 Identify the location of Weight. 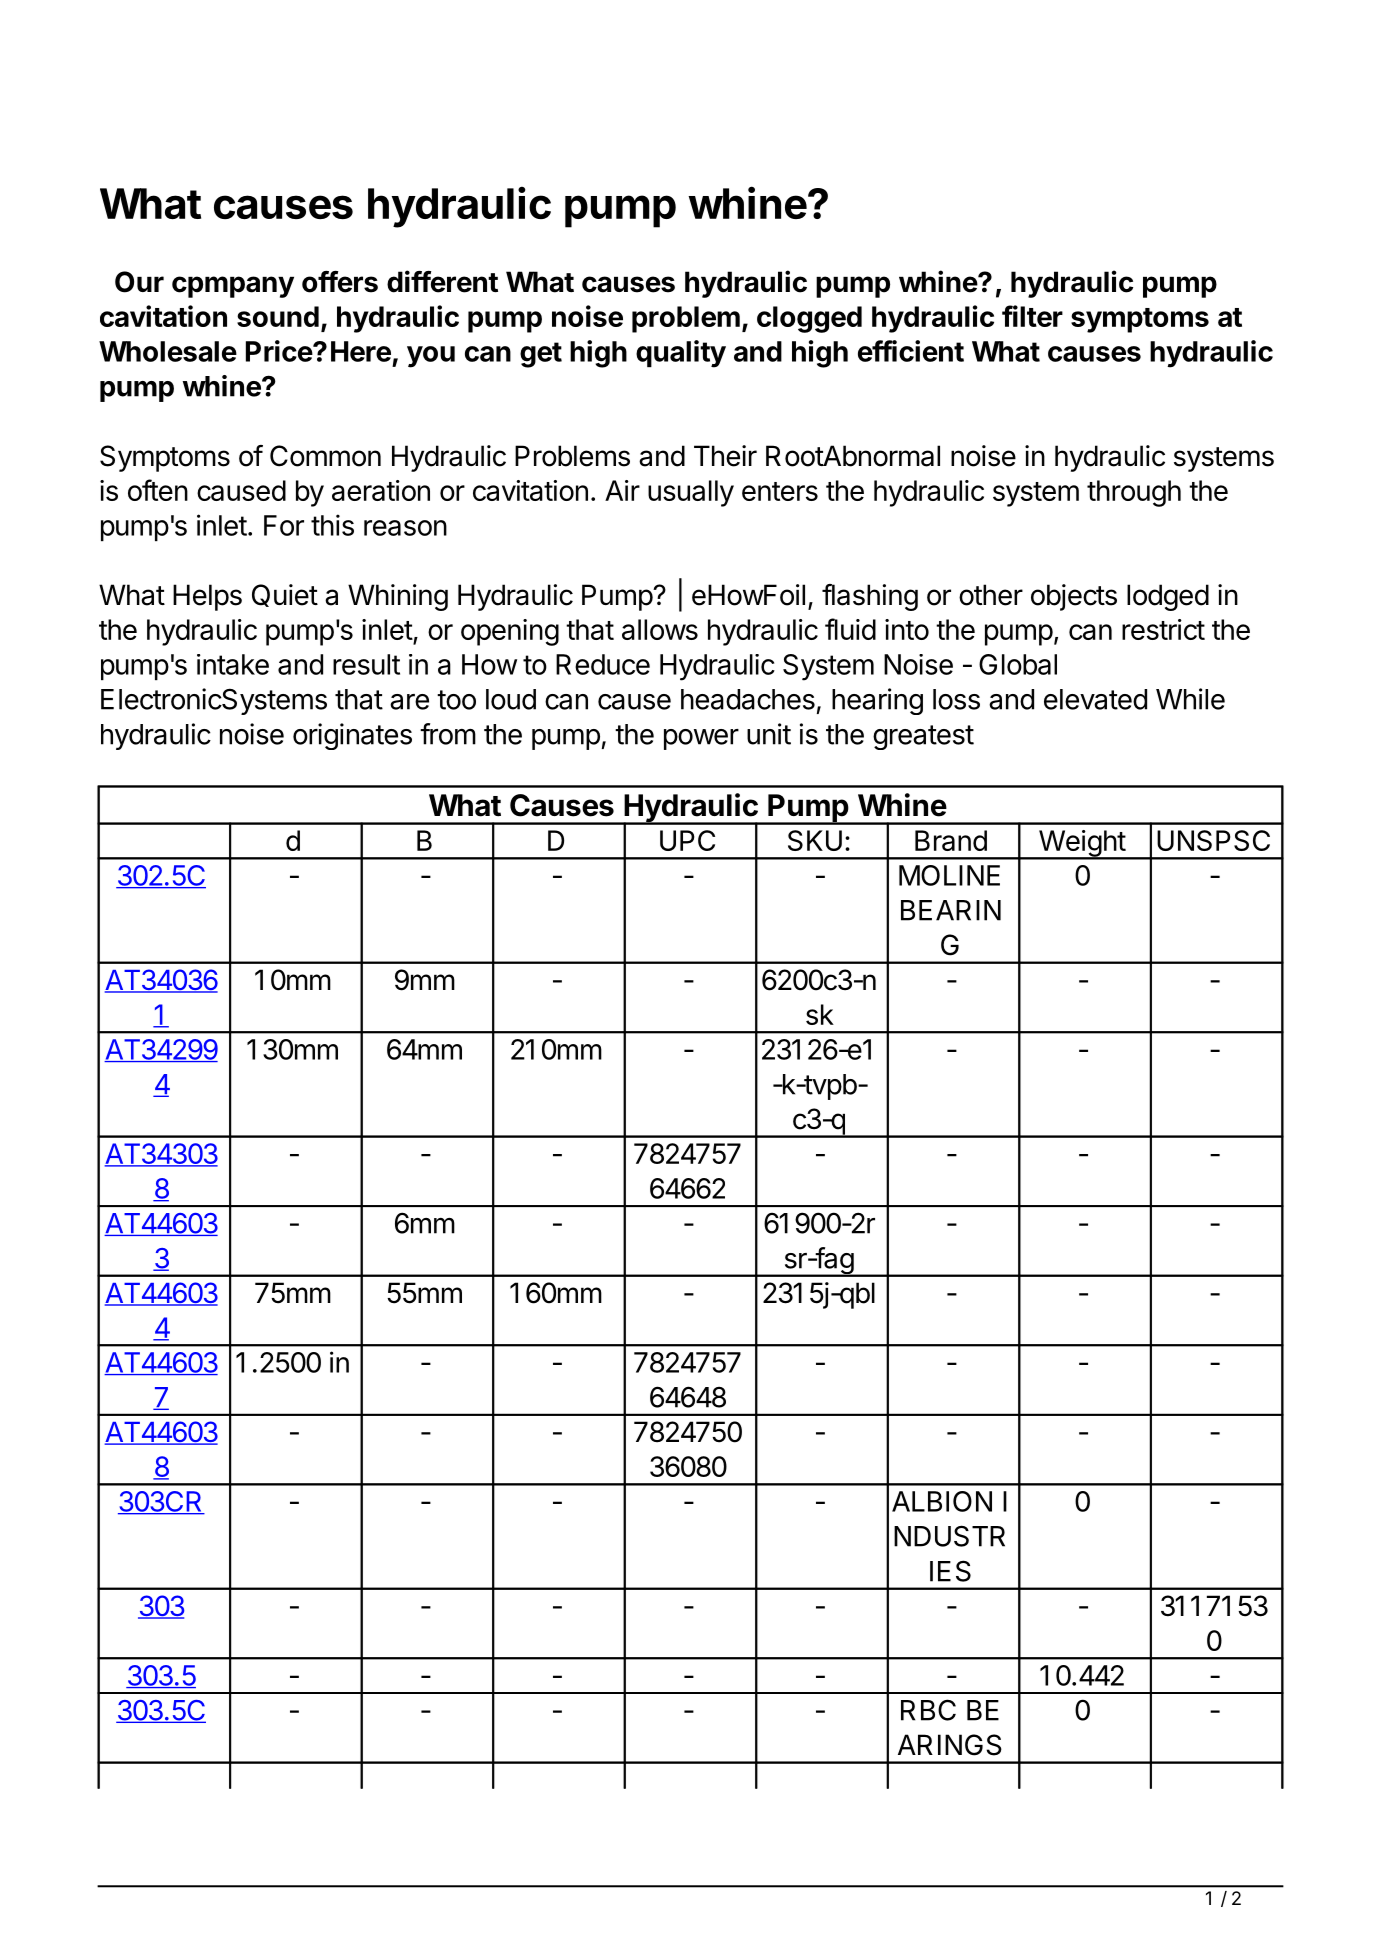
(1081, 844).
